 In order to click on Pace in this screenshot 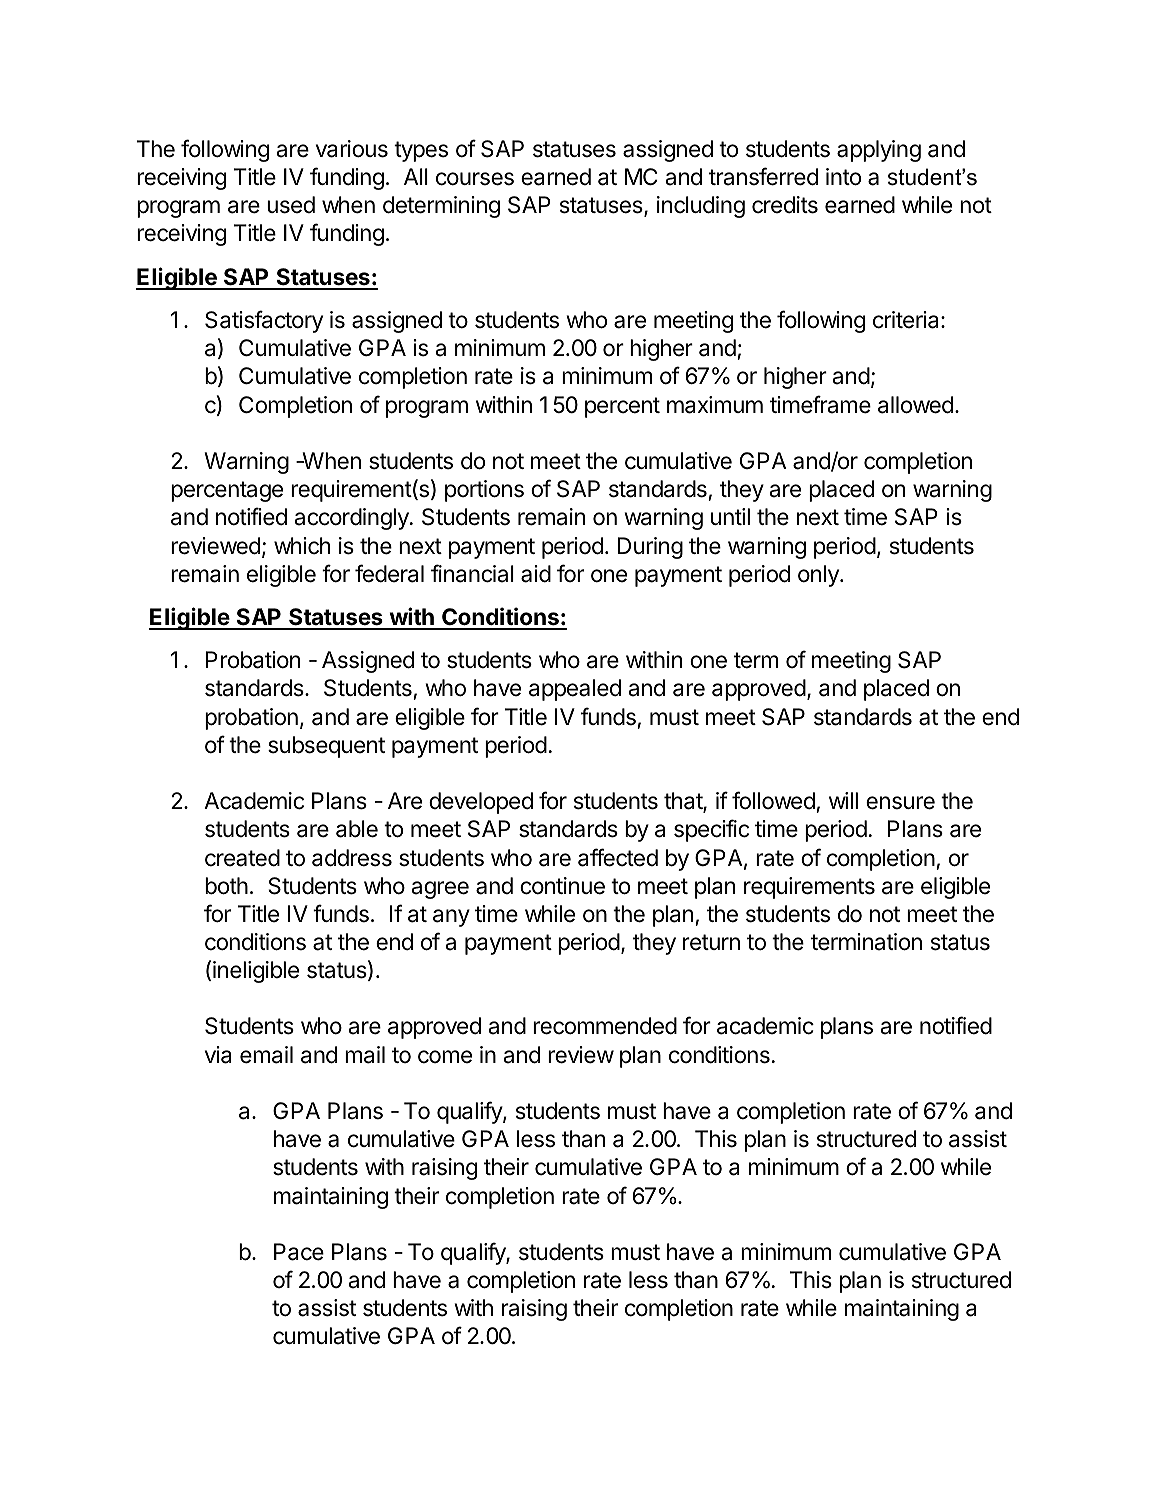, I will do `click(299, 1252)`.
